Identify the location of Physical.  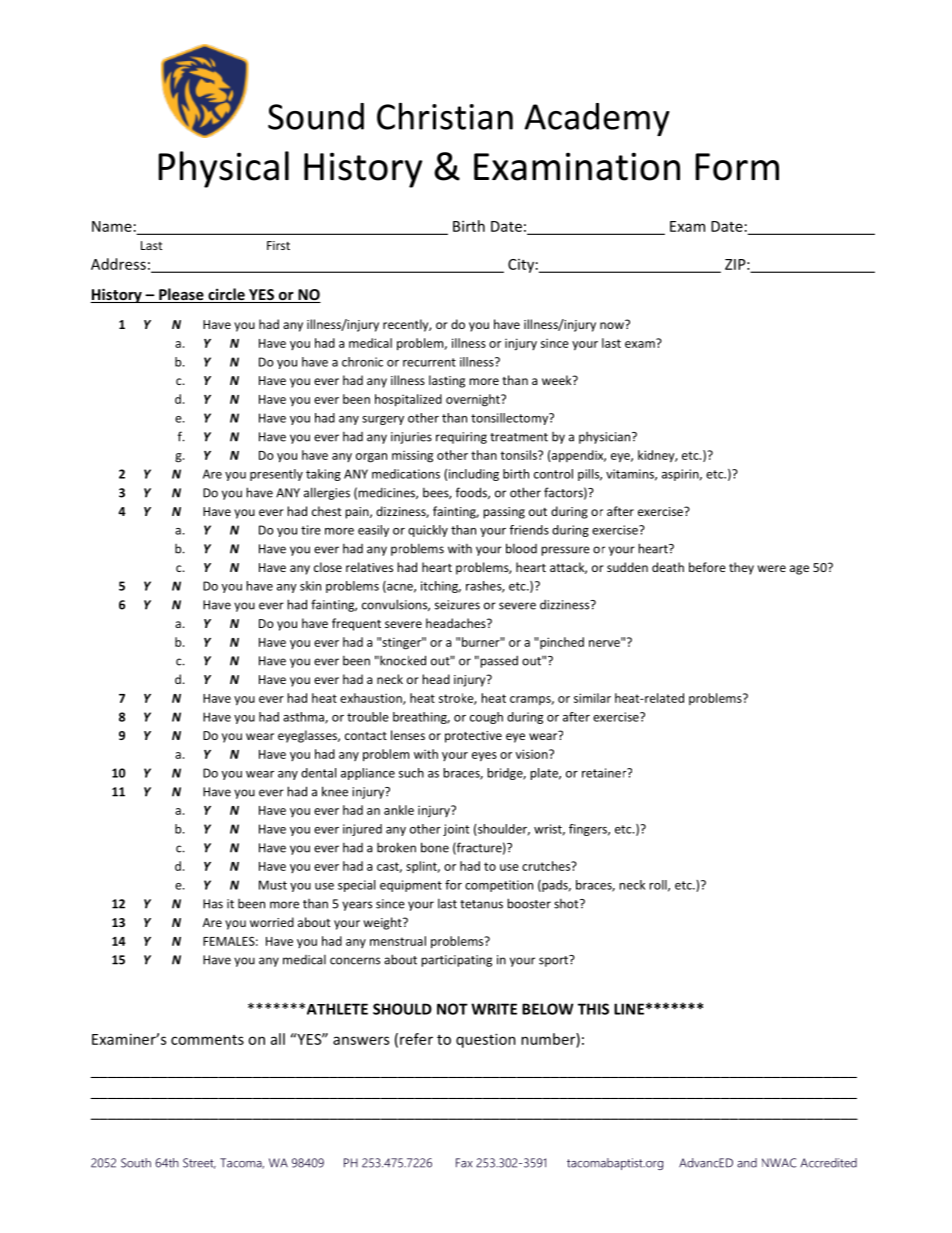
(223, 169).
